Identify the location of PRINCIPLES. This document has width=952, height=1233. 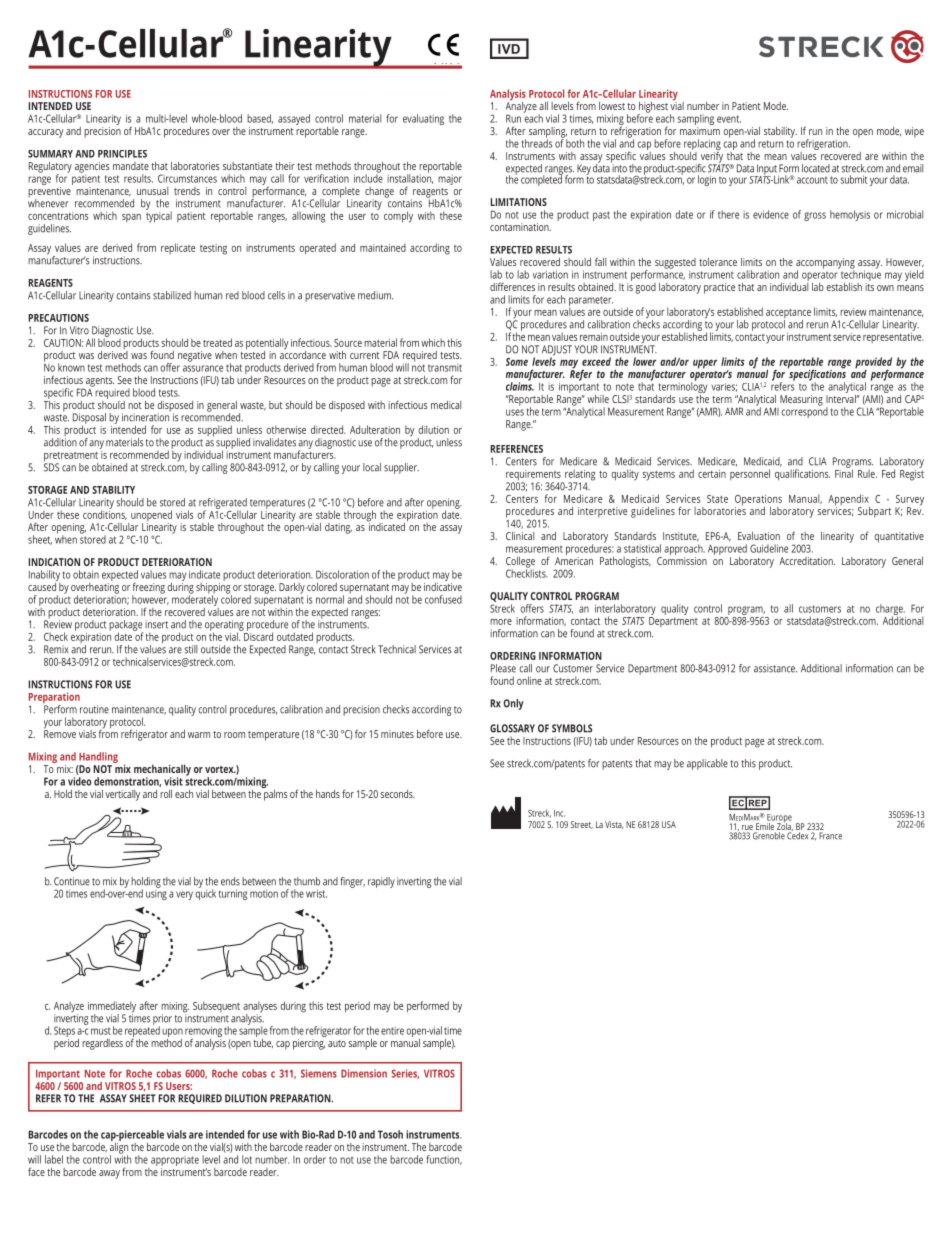
(122, 154).
